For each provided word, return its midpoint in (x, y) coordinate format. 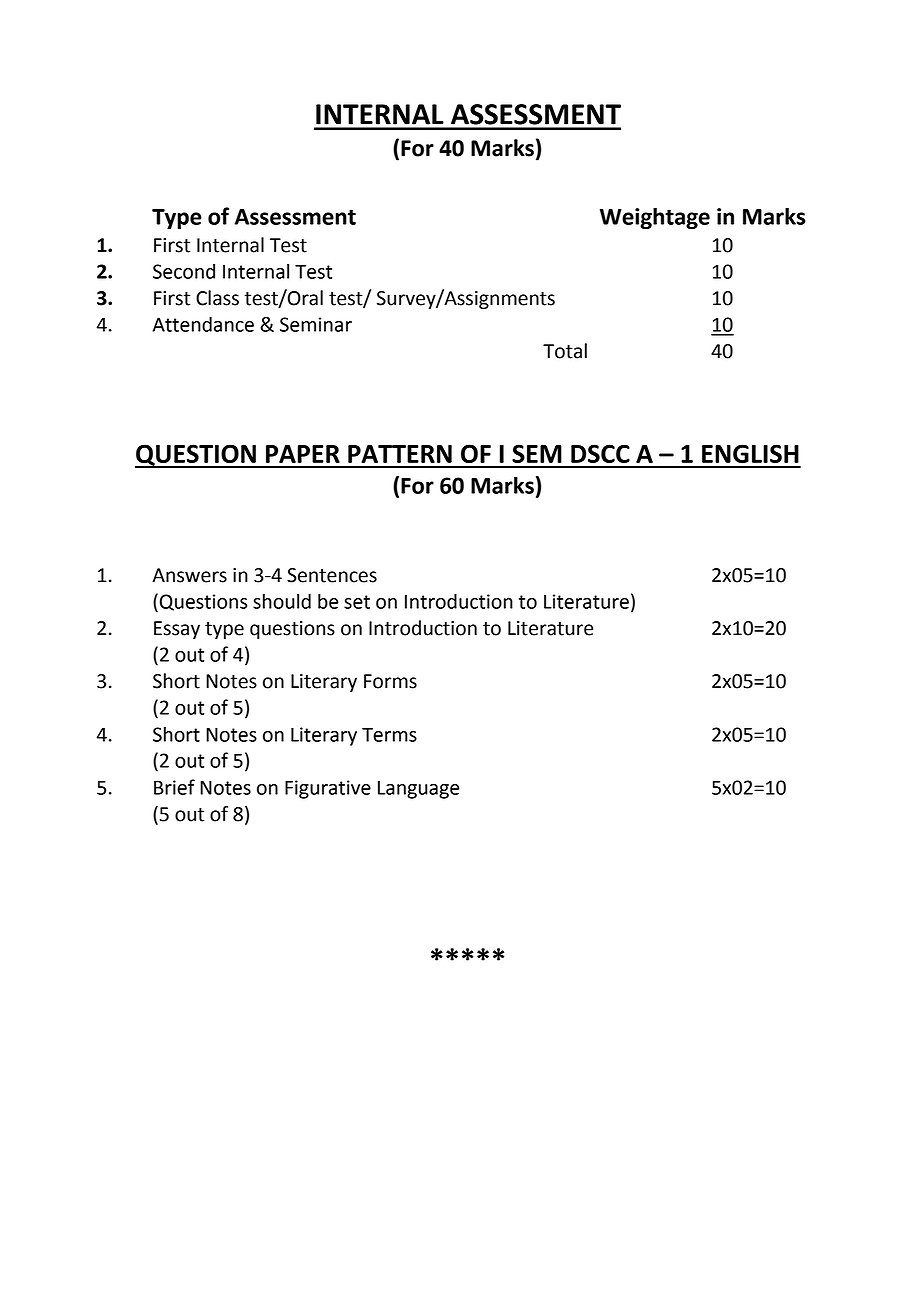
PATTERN (400, 454)
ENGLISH (750, 453)
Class (217, 298)
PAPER (303, 454)
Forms (390, 681)
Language (419, 790)
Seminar (316, 324)
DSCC (600, 453)
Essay (177, 630)
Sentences (332, 575)
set (357, 602)
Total (565, 351)
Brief (174, 787)
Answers (189, 575)
